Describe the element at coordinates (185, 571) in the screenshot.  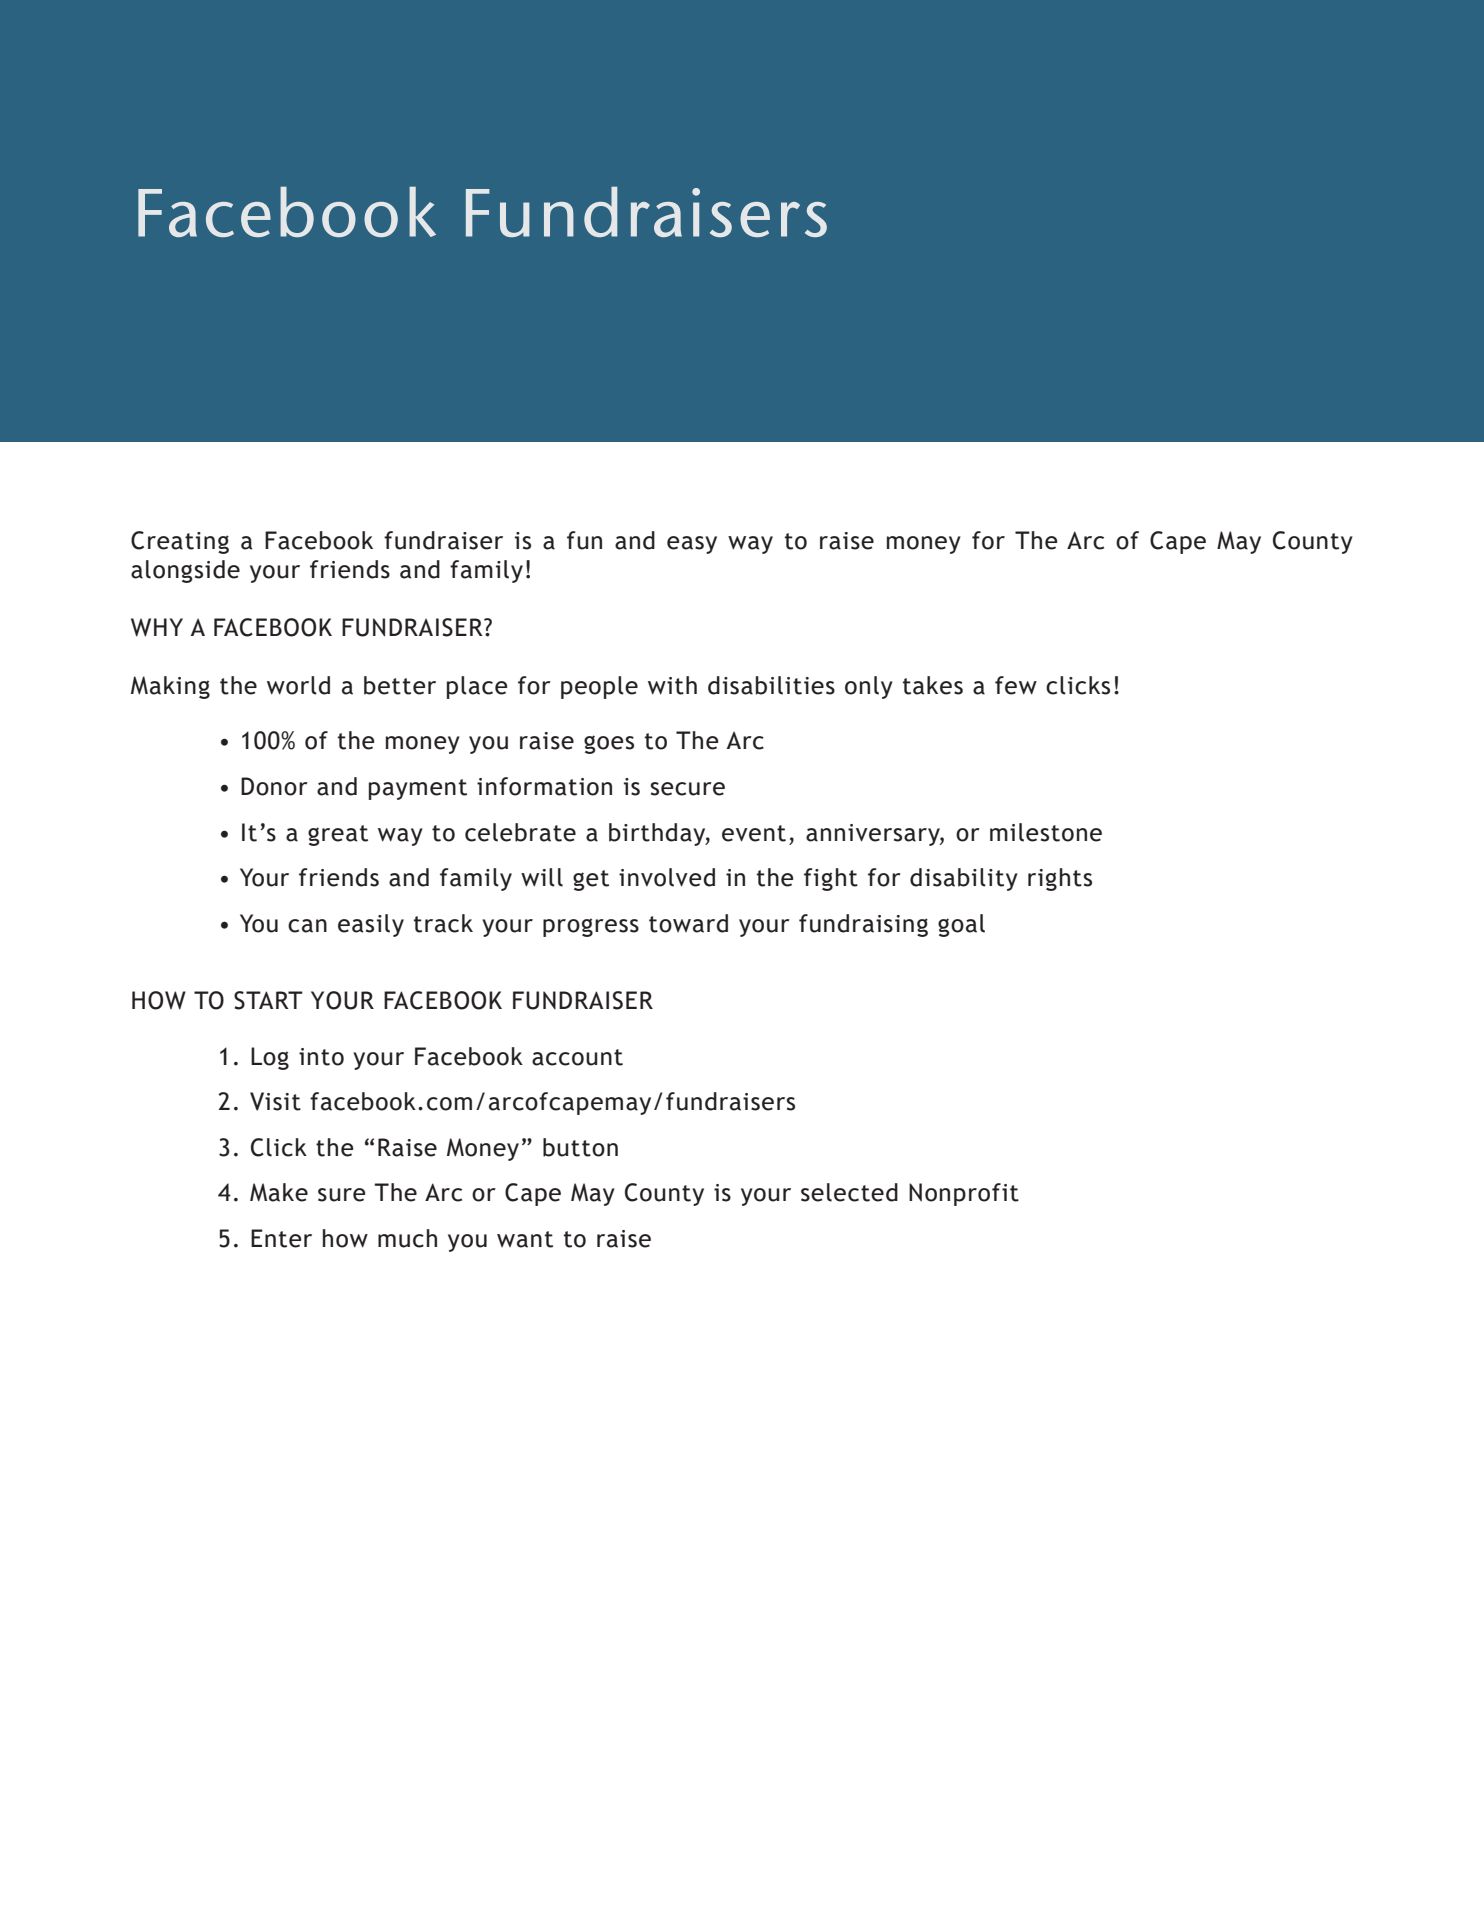
I see `alongside` at that location.
